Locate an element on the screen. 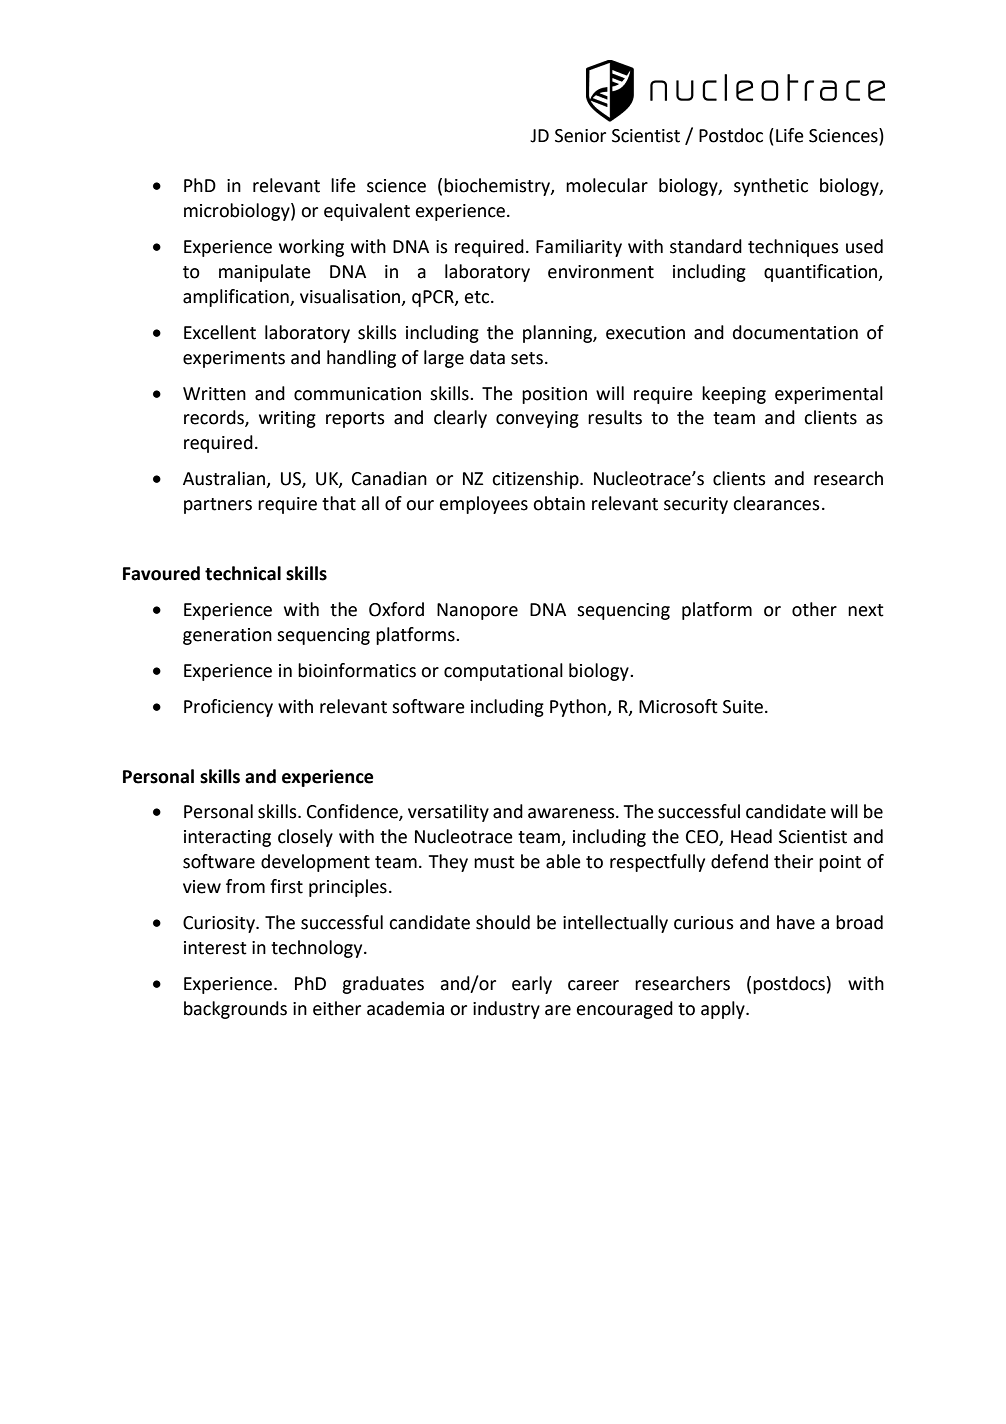 This screenshot has height=1424, width=1006. keeping is located at coordinates (734, 395).
